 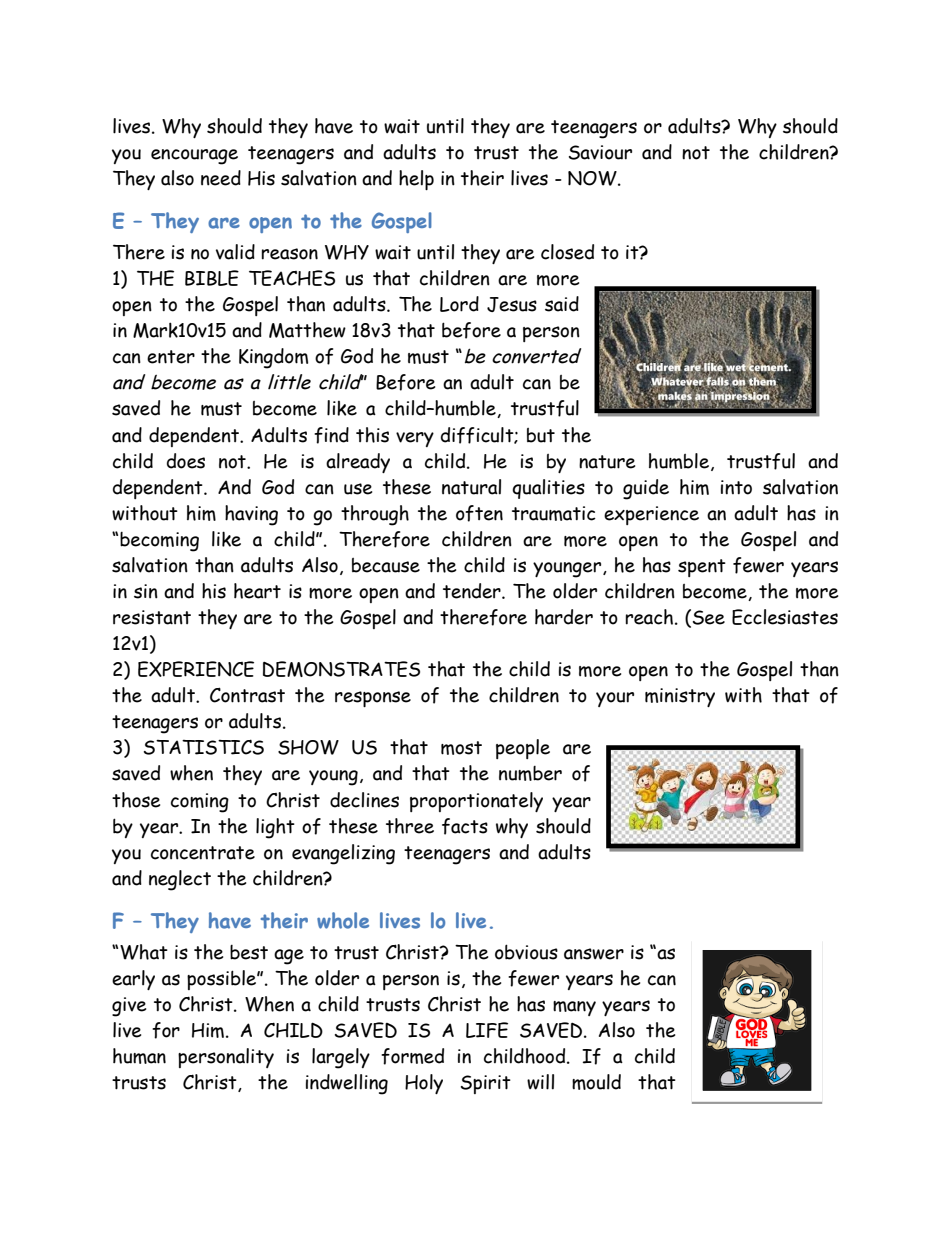 What do you see at coordinates (221, 178) in the screenshot?
I see `need` at bounding box center [221, 178].
